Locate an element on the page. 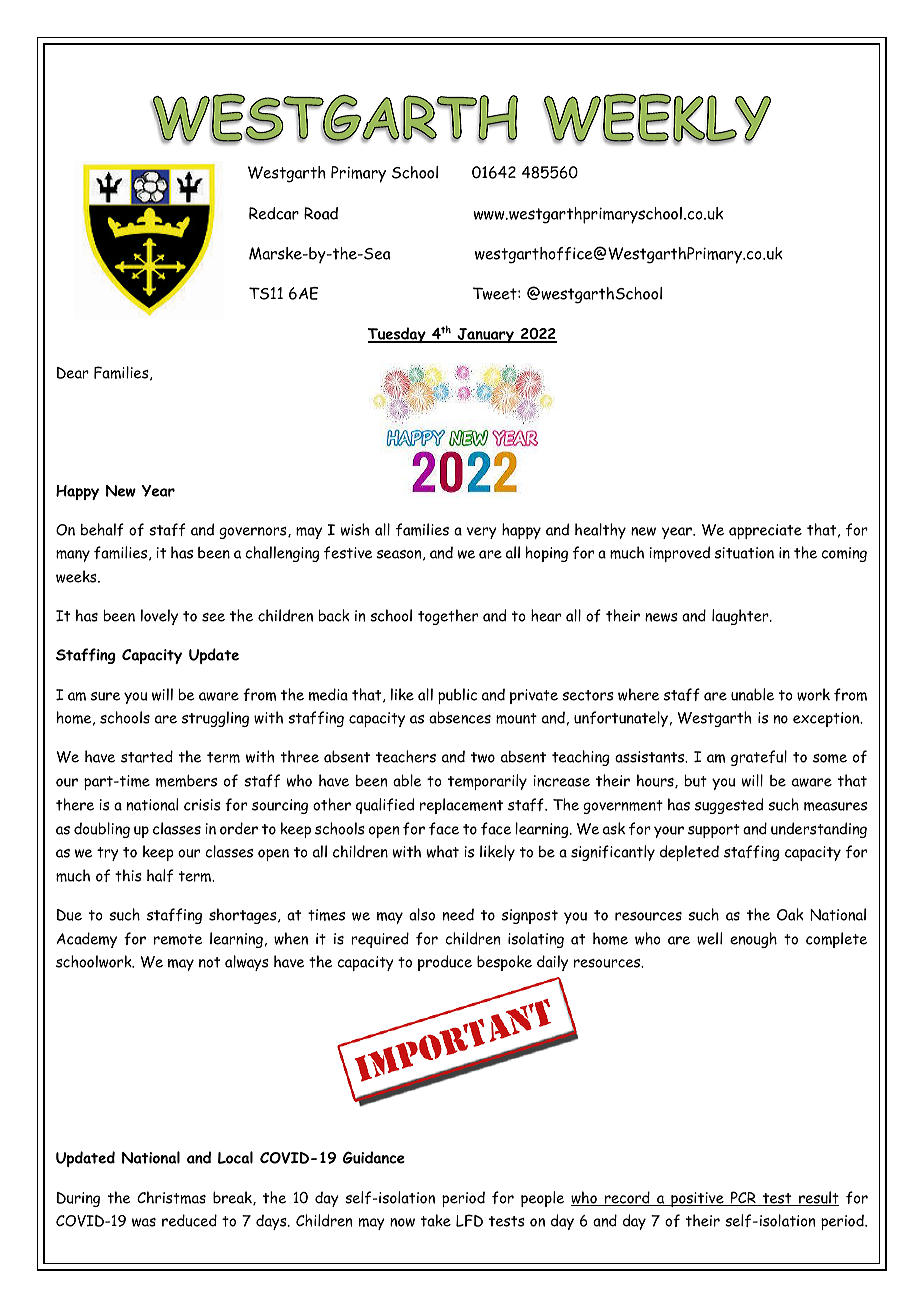  Christmas is located at coordinates (171, 1197).
